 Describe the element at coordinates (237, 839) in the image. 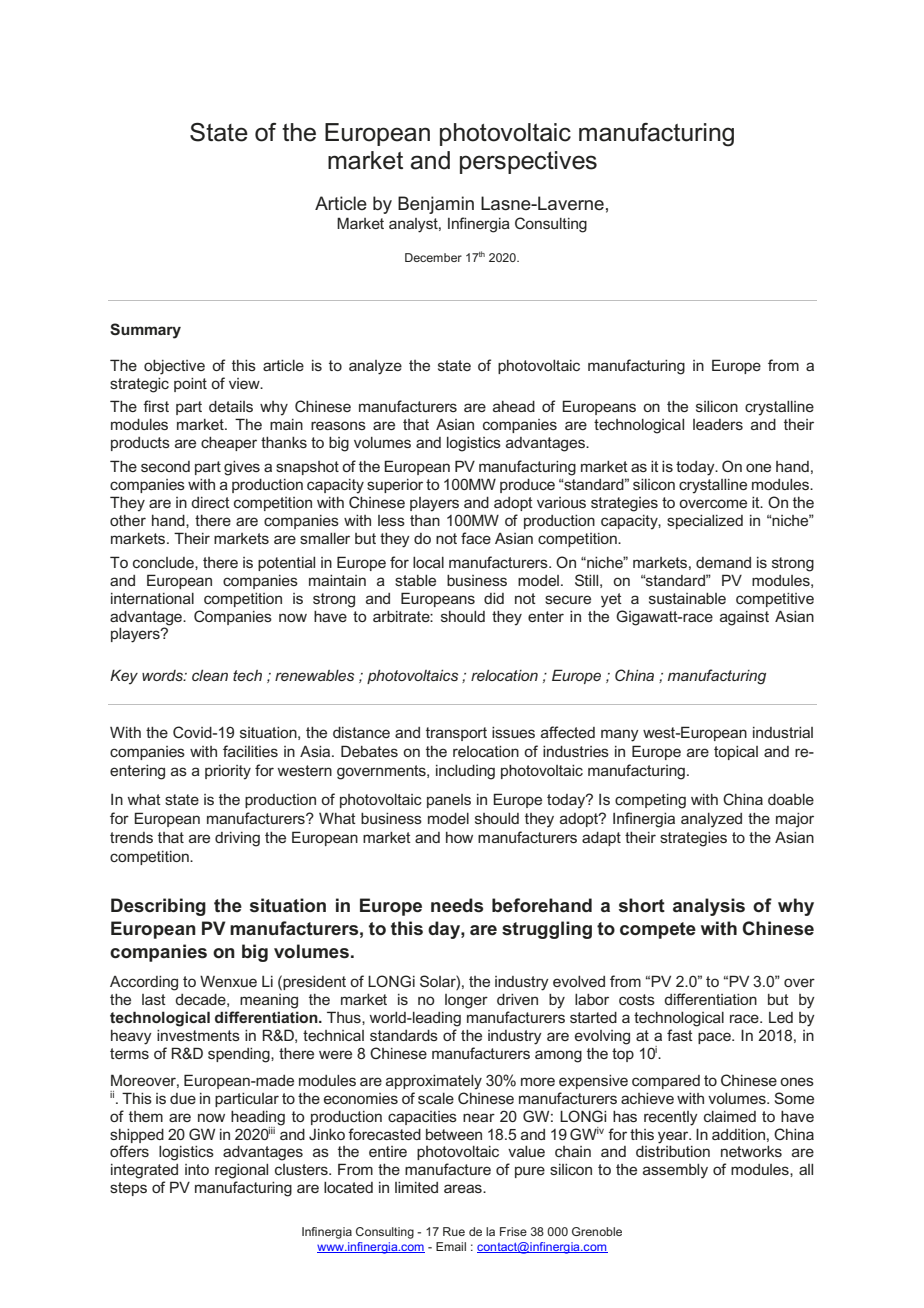

I see `driving` at that location.
